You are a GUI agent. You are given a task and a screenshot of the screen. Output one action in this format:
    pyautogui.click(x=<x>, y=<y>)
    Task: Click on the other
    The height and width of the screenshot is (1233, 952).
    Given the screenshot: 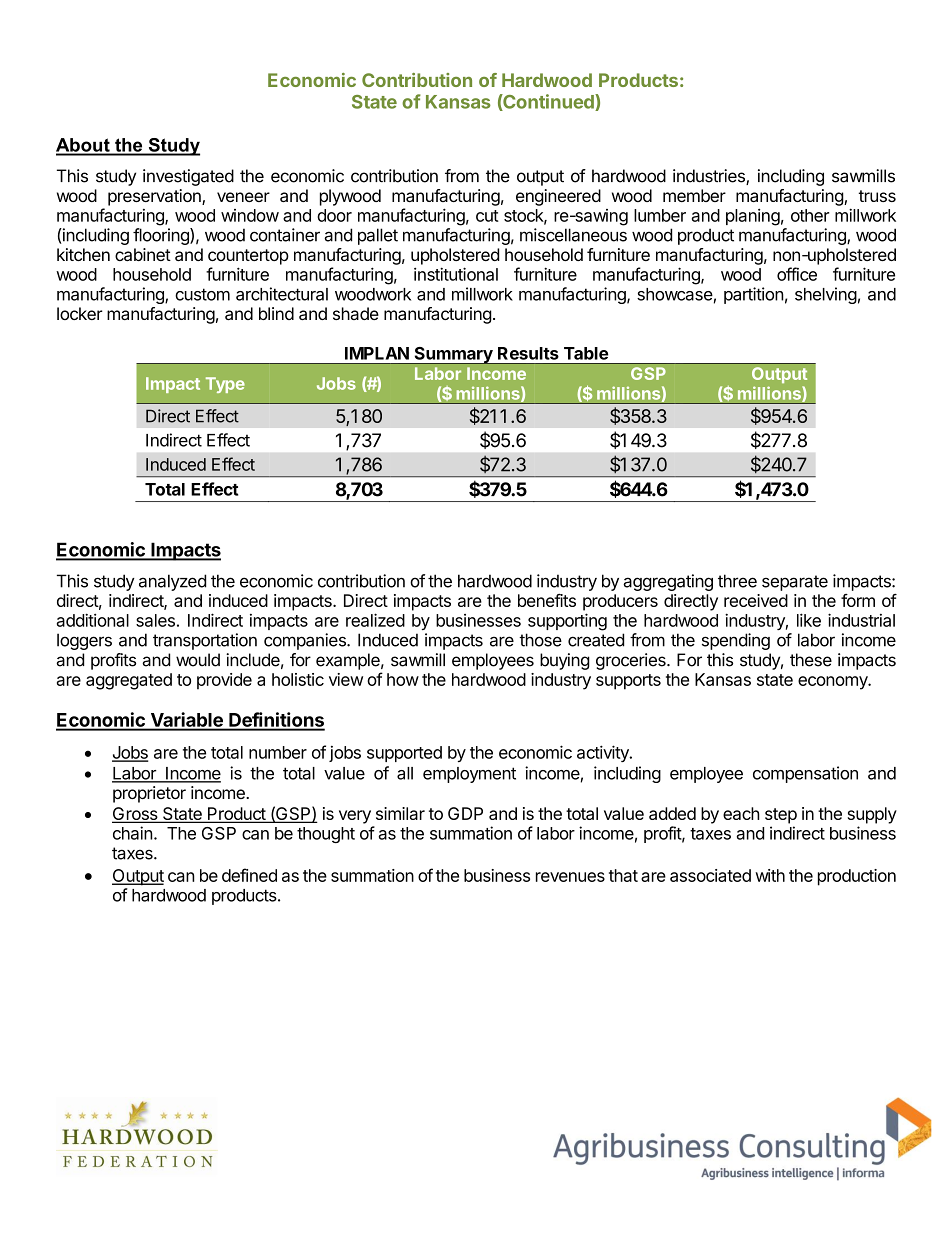 What is the action you would take?
    pyautogui.click(x=810, y=215)
